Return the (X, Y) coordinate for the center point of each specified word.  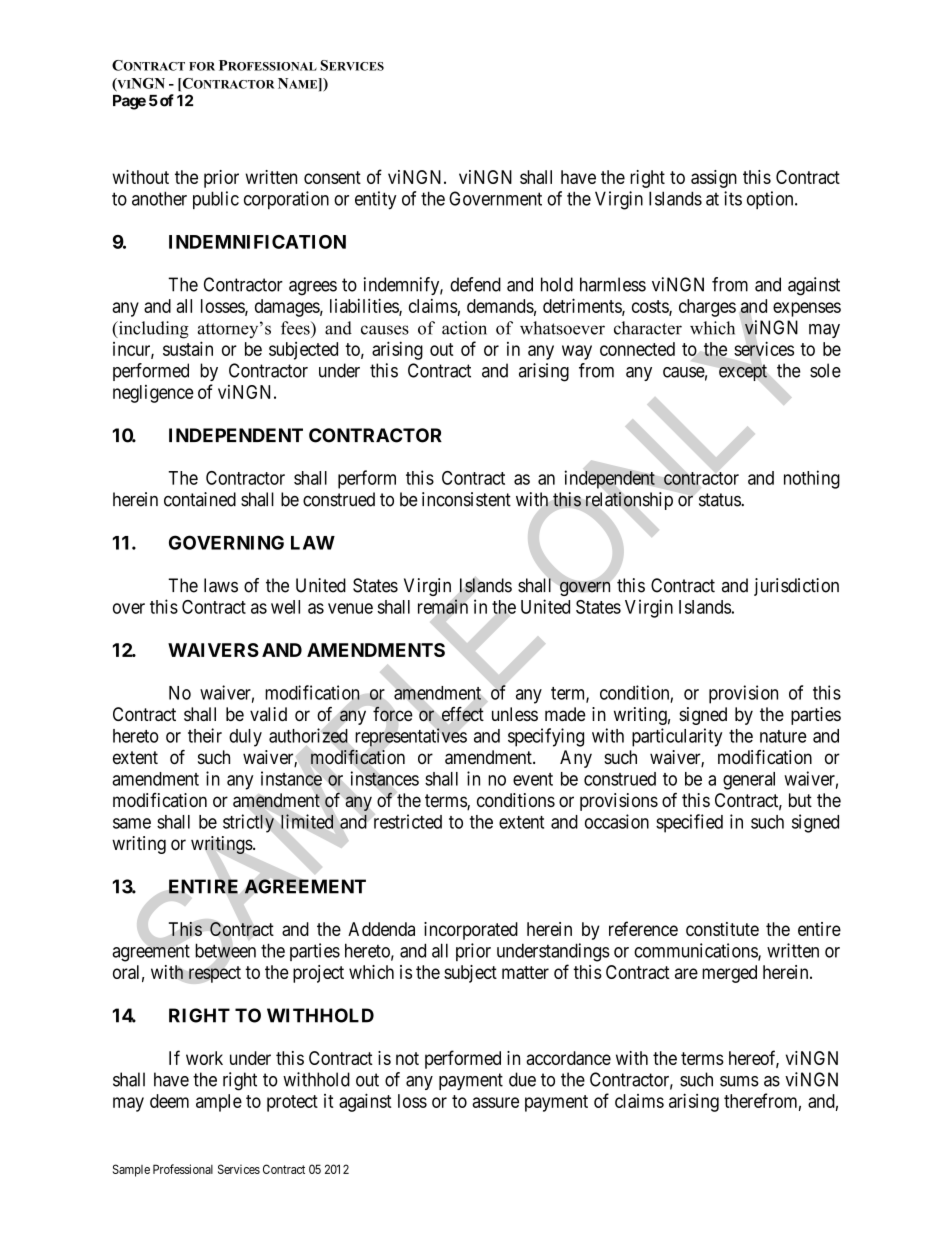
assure (495, 1102)
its (733, 198)
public (216, 200)
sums (739, 1081)
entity (376, 200)
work (204, 1058)
